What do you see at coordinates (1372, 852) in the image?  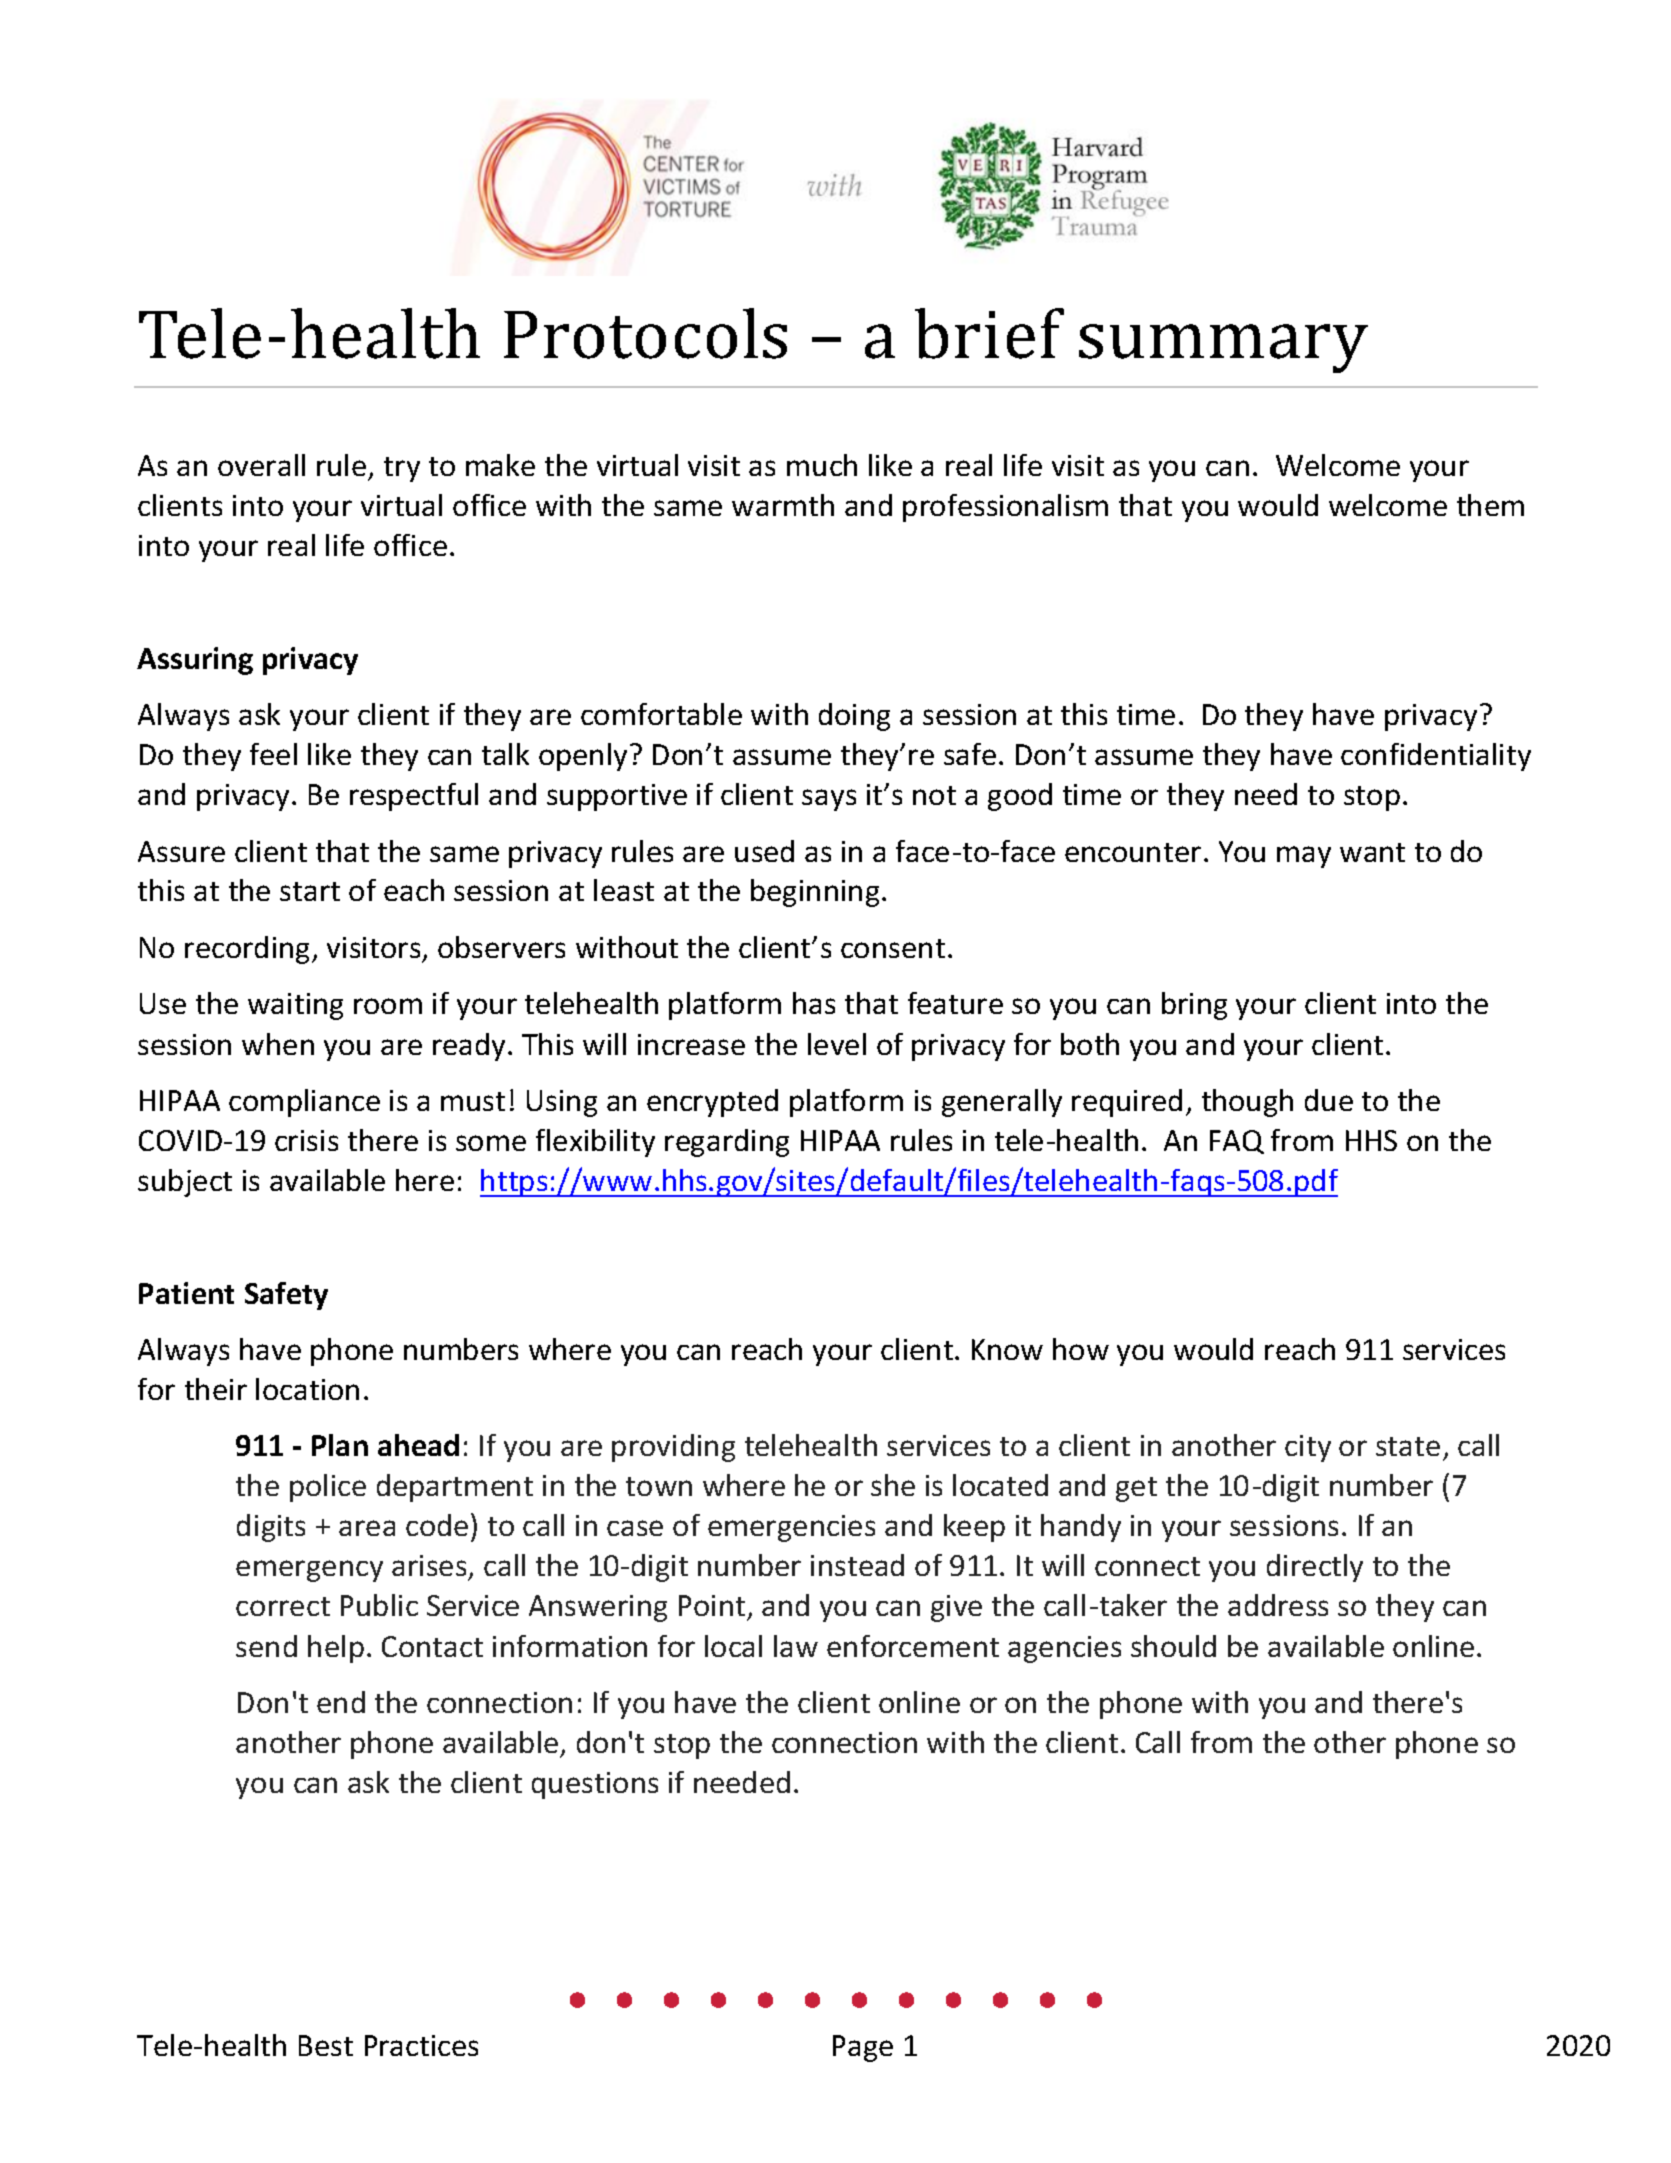 I see `want` at bounding box center [1372, 852].
